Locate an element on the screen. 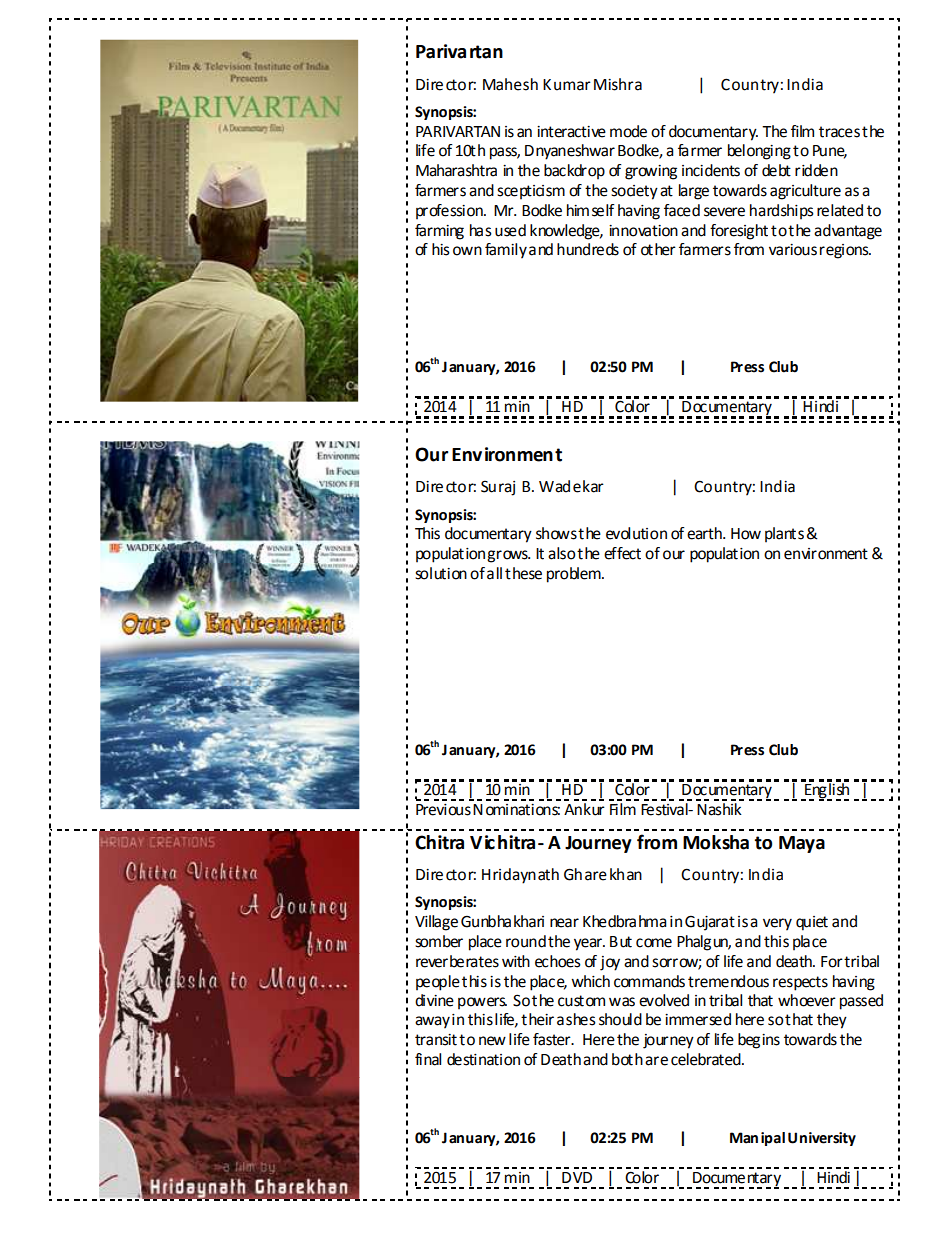 The height and width of the screenshot is (1233, 952). University is located at coordinates (822, 1139).
